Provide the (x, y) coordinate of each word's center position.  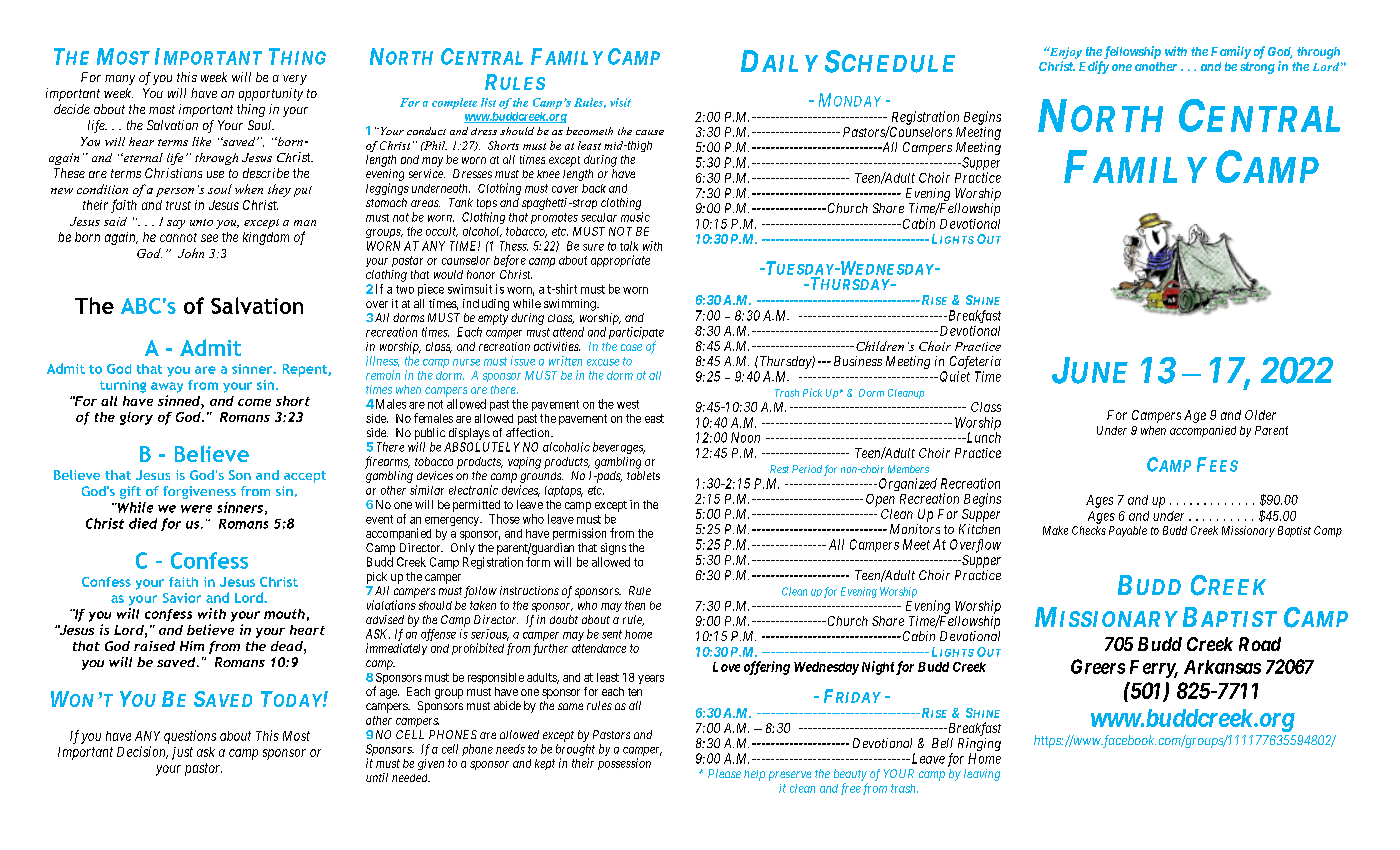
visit (620, 102)
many (120, 80)
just (182, 753)
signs (613, 549)
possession (624, 764)
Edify (1094, 67)
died (143, 523)
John (191, 253)
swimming (571, 305)
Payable (1128, 531)
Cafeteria (975, 364)
